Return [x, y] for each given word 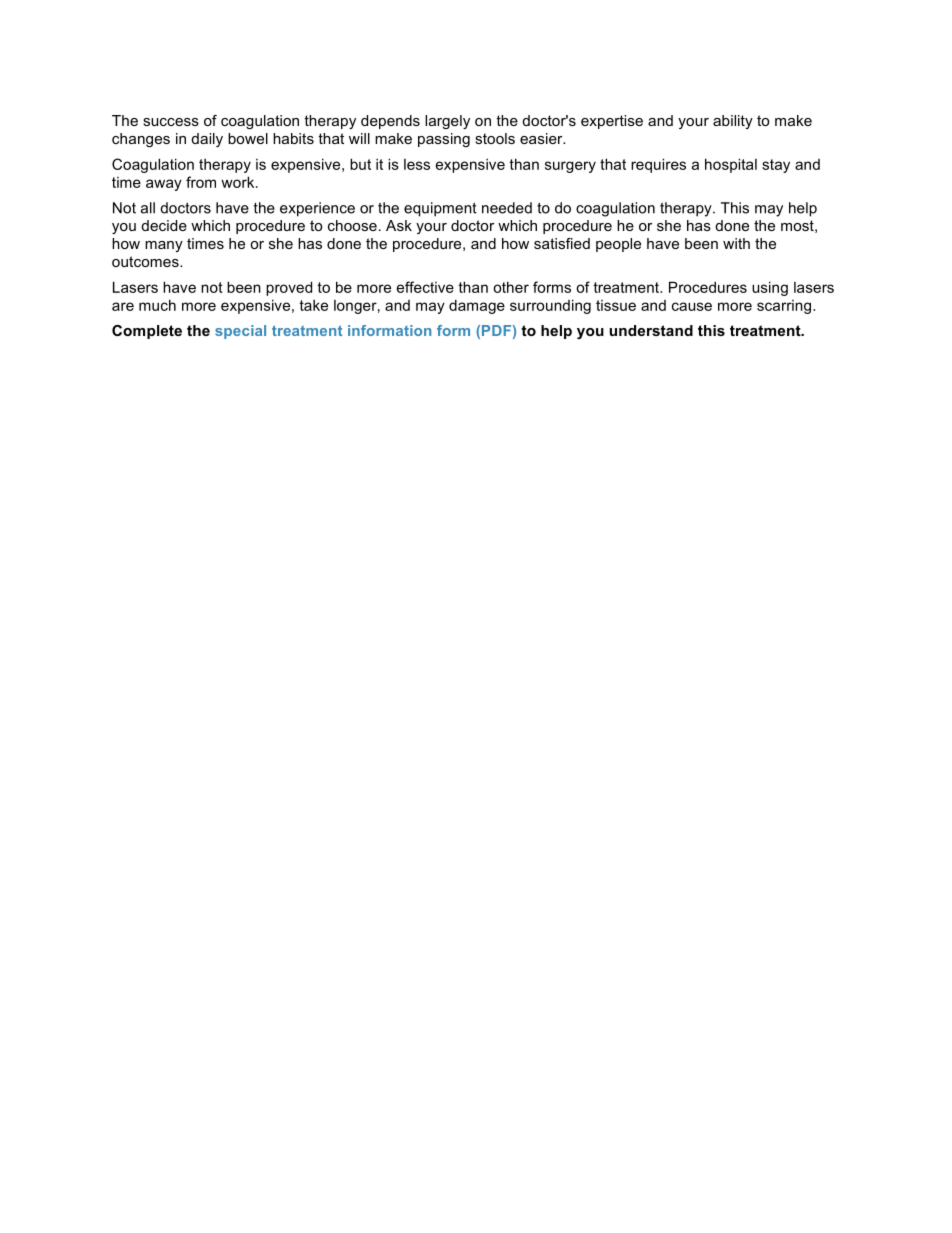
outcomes [146, 261]
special [240, 332]
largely [447, 122]
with [736, 243]
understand [651, 330]
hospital [731, 165]
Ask [399, 225]
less [417, 164]
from [201, 182]
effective [425, 287]
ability [733, 122]
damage [477, 306]
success [171, 122]
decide [164, 225]
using [770, 288]
